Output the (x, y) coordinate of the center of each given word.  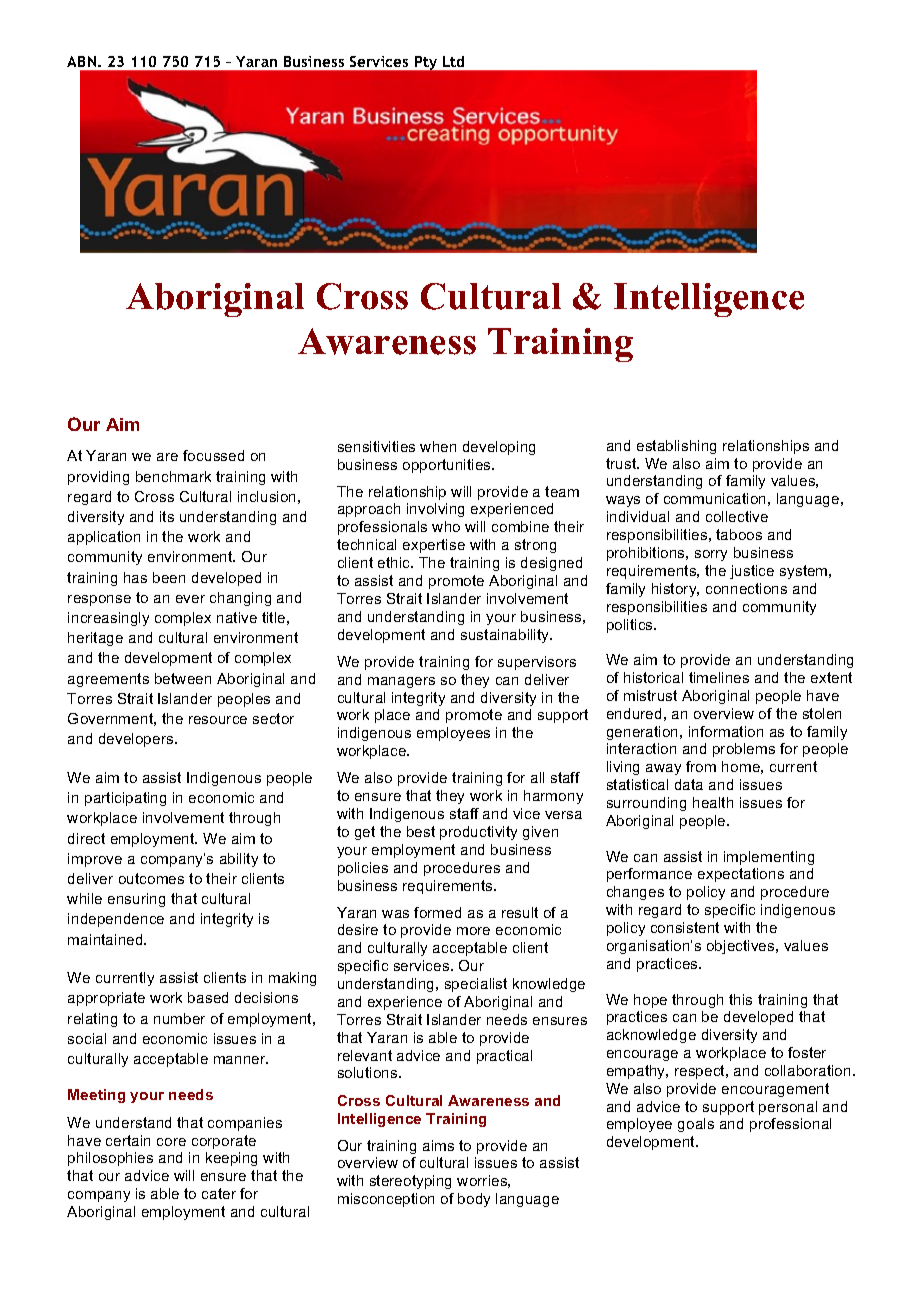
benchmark (173, 476)
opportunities (448, 466)
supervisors (537, 663)
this (740, 999)
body (474, 1200)
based (208, 997)
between (183, 678)
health (713, 802)
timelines (719, 677)
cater (219, 1193)
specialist (476, 985)
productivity (478, 833)
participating (125, 799)
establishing (676, 447)
